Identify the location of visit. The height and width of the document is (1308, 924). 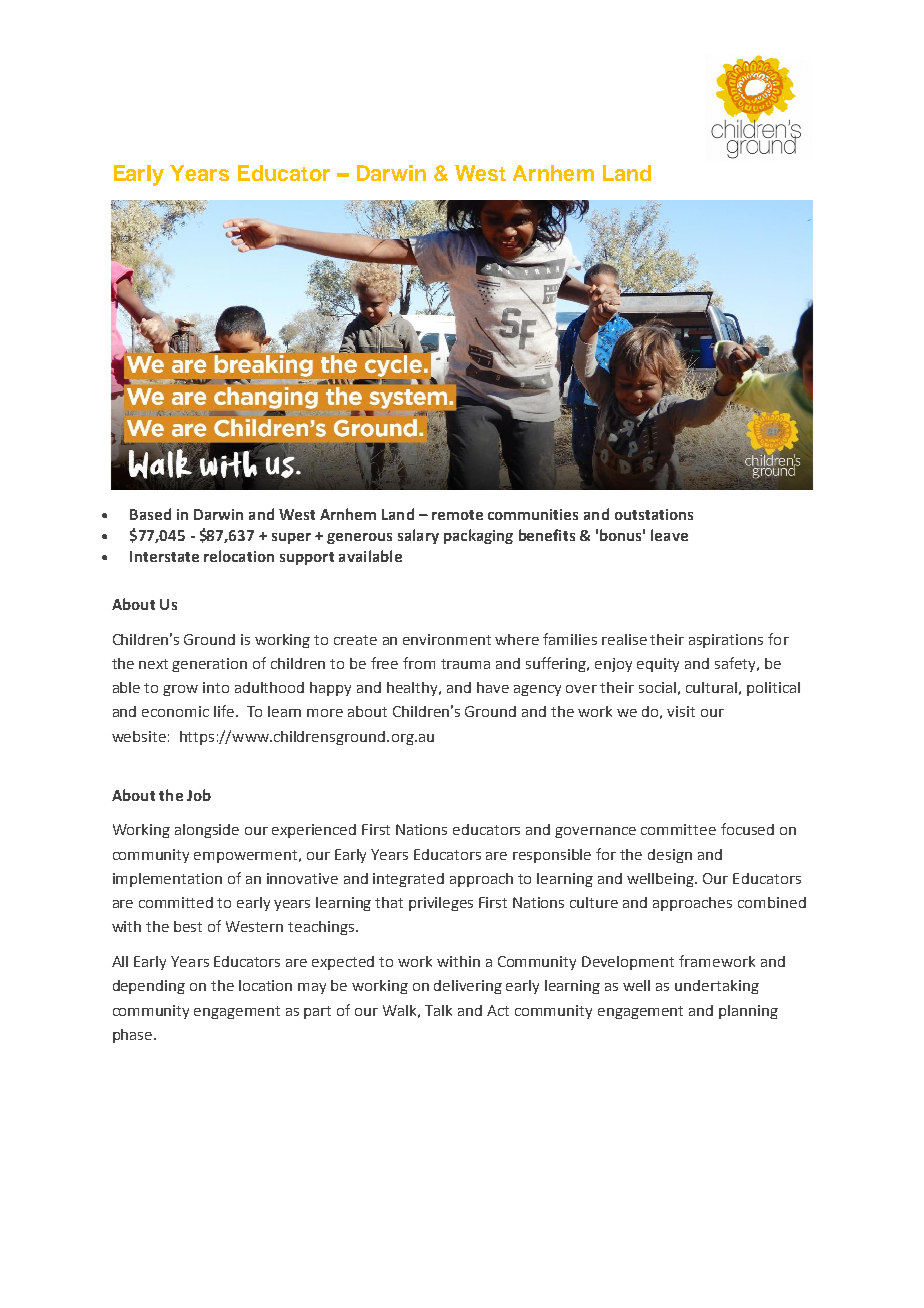
(681, 711).
